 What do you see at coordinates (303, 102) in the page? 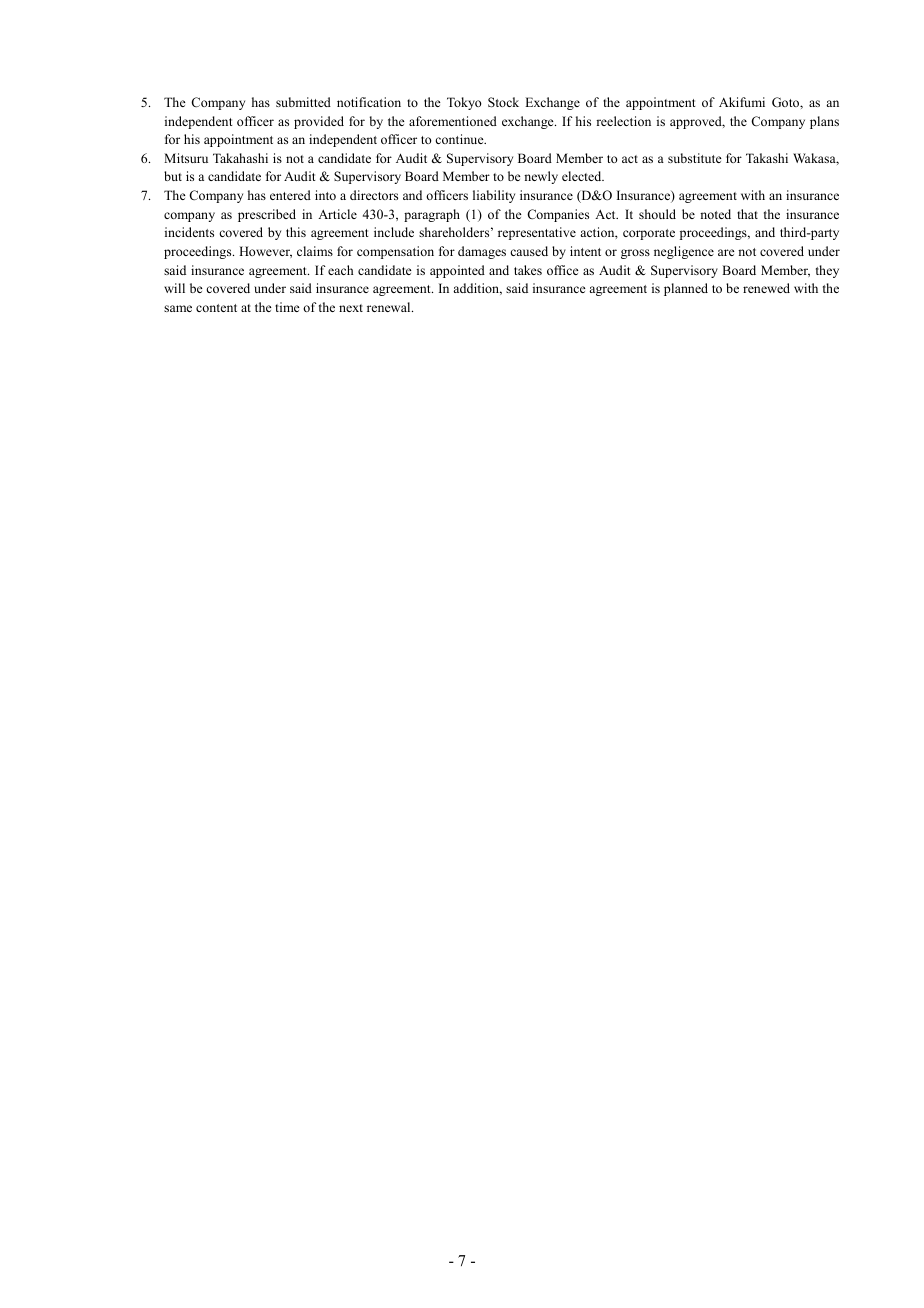
I see `submitted` at bounding box center [303, 102].
